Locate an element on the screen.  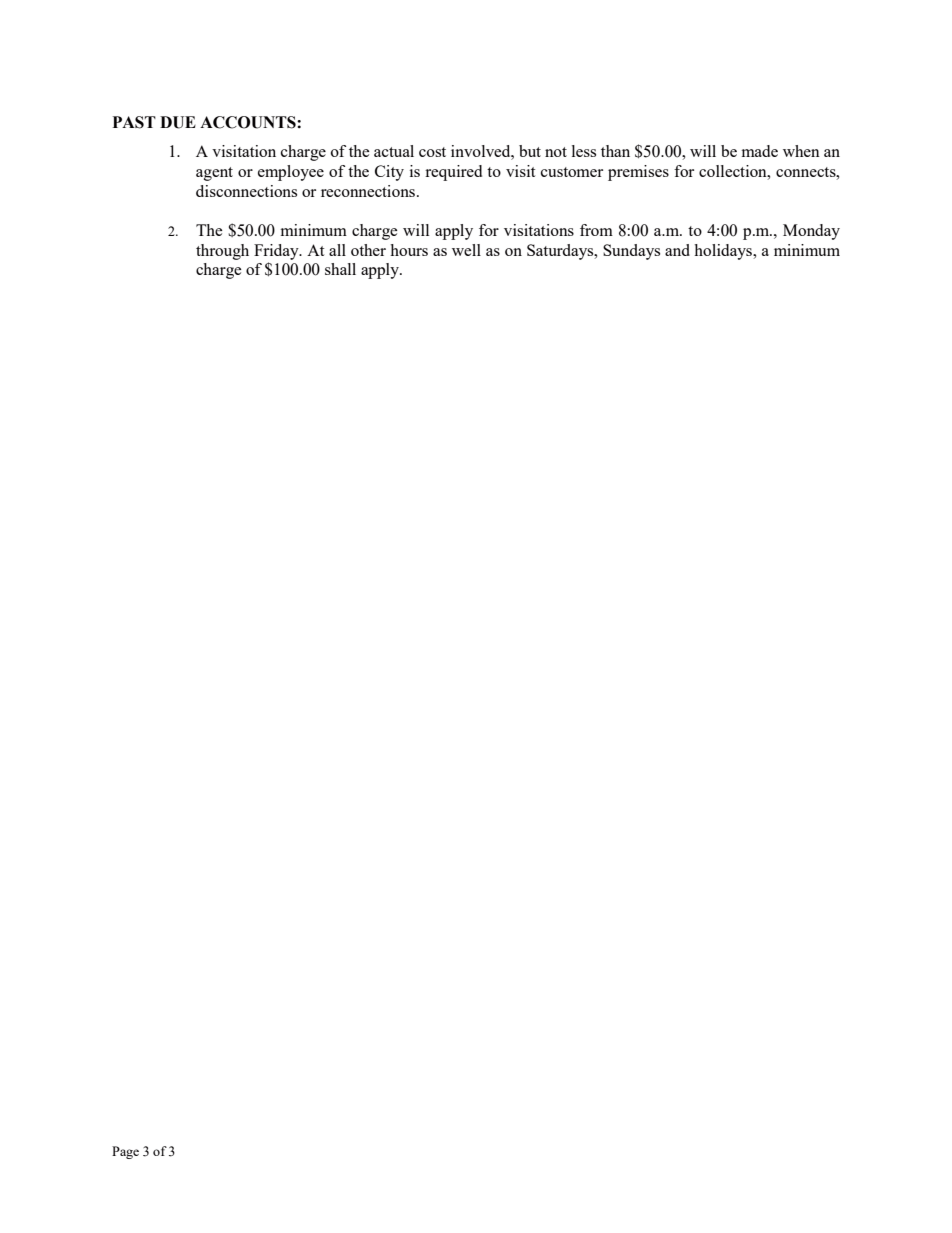
Friday is located at coordinates (277, 252).
